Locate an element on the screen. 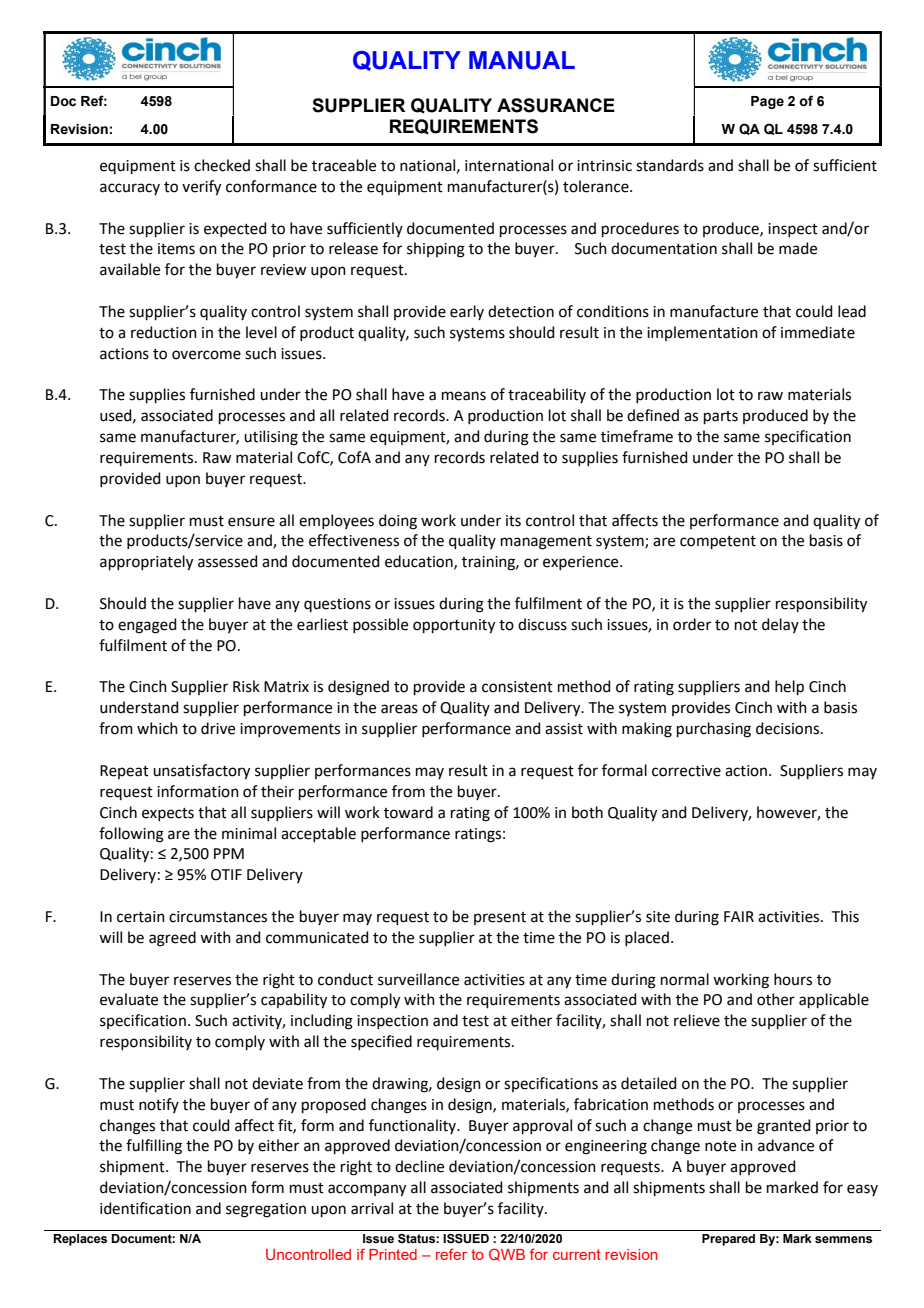 The width and height of the screenshot is (924, 1308). means is located at coordinates (464, 396).
